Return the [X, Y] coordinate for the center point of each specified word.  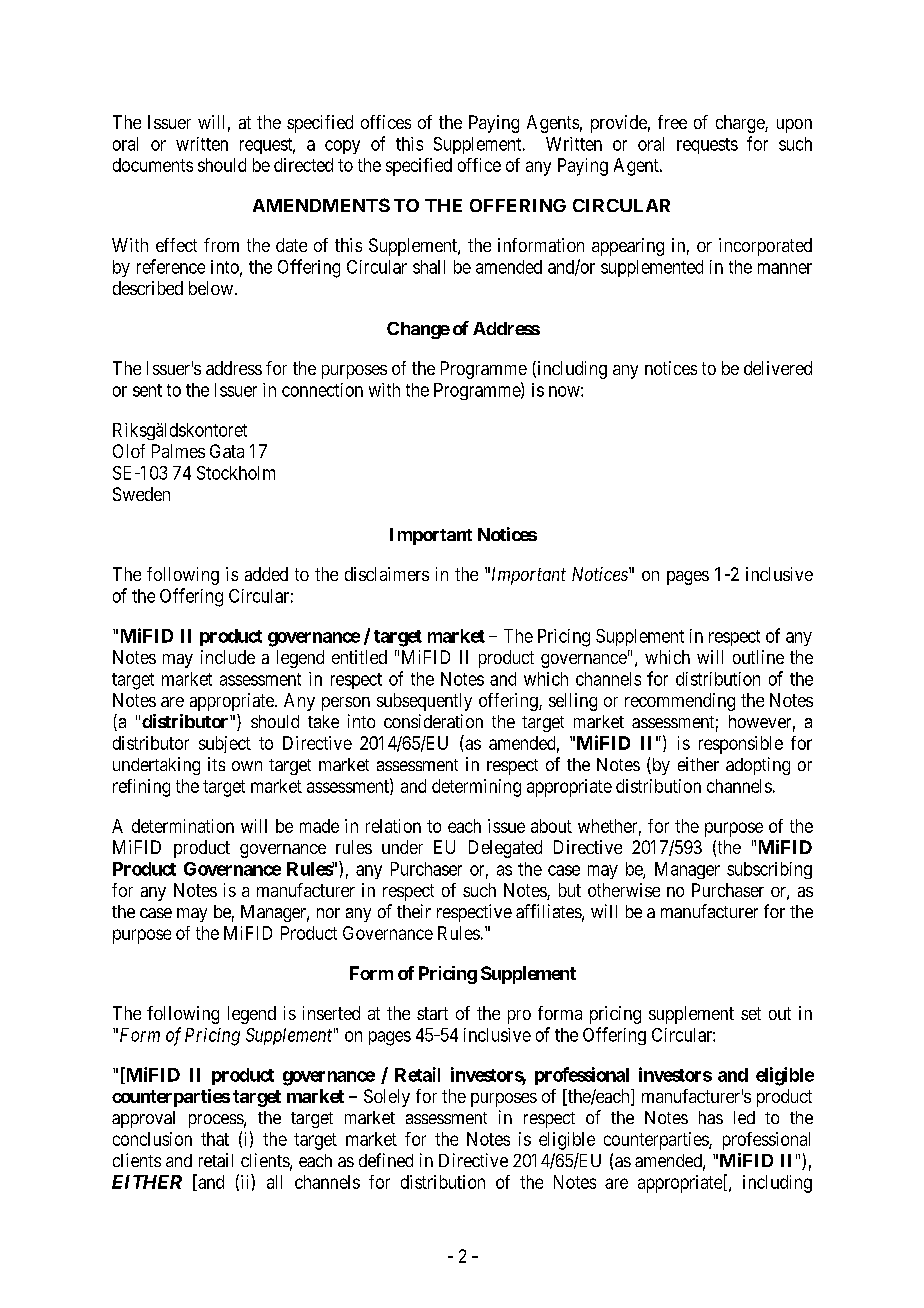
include [228, 657]
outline [758, 657]
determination [183, 826]
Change [418, 330]
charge [741, 124]
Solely [387, 1098]
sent [147, 390]
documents [153, 165]
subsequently [424, 702]
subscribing [769, 870]
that [215, 1139]
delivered [778, 368]
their [414, 911]
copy [342, 147]
